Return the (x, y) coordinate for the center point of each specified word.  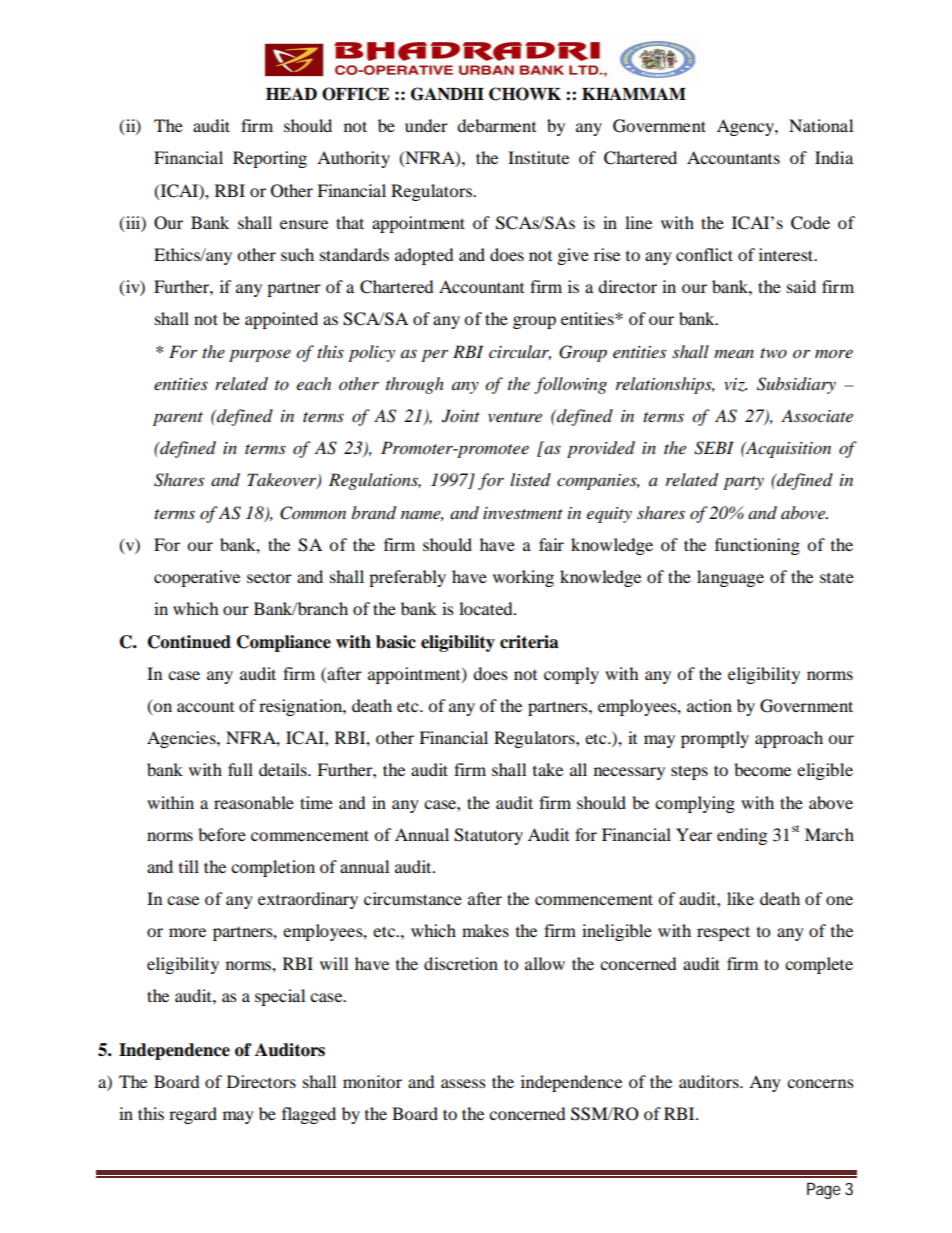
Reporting (270, 159)
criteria (529, 642)
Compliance (284, 643)
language (730, 578)
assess (463, 1083)
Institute (538, 157)
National (821, 125)
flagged (309, 1115)
